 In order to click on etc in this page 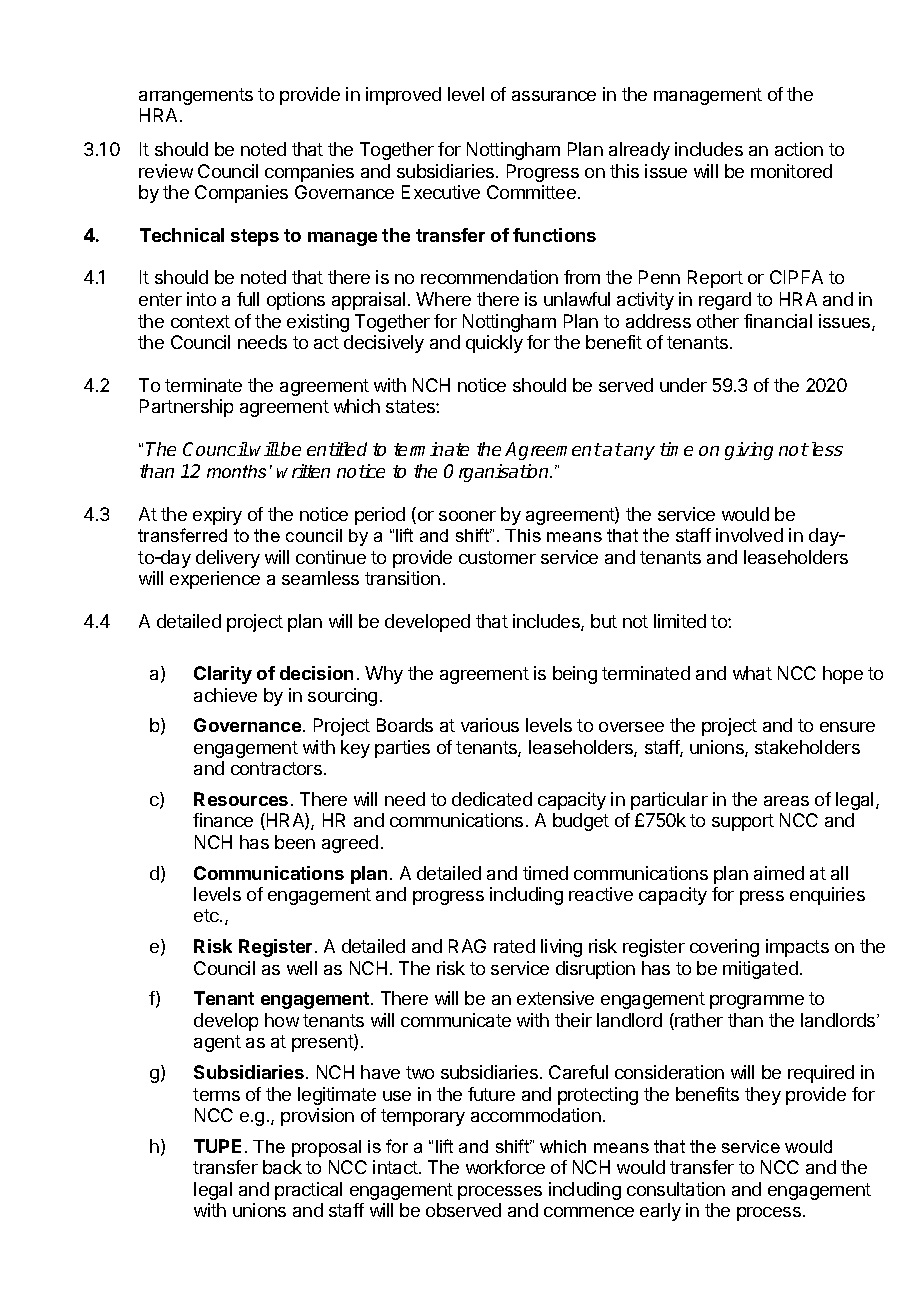, I will do `click(207, 915)`.
